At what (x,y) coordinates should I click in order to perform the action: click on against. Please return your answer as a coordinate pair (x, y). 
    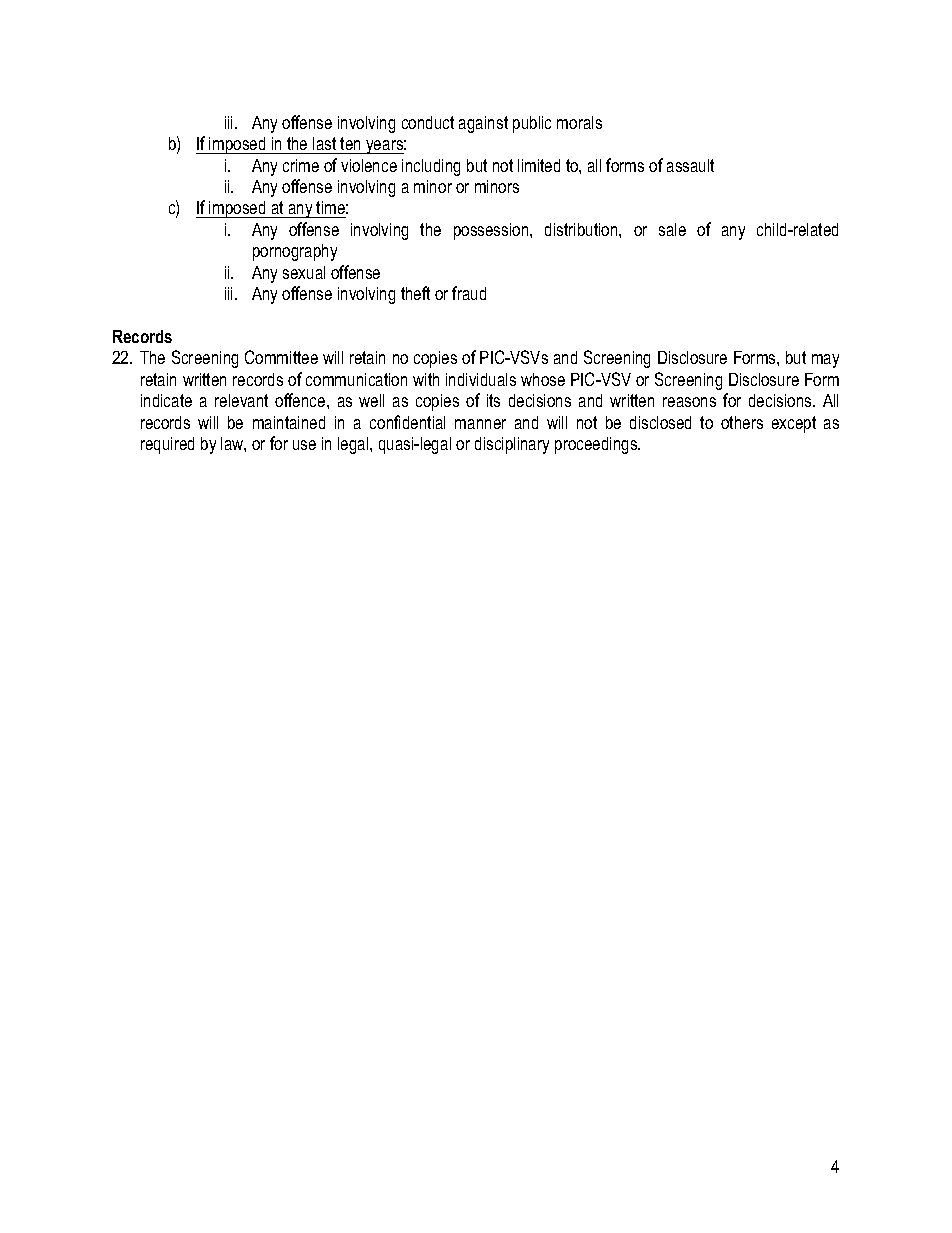
    Looking at the image, I should click on (483, 124).
